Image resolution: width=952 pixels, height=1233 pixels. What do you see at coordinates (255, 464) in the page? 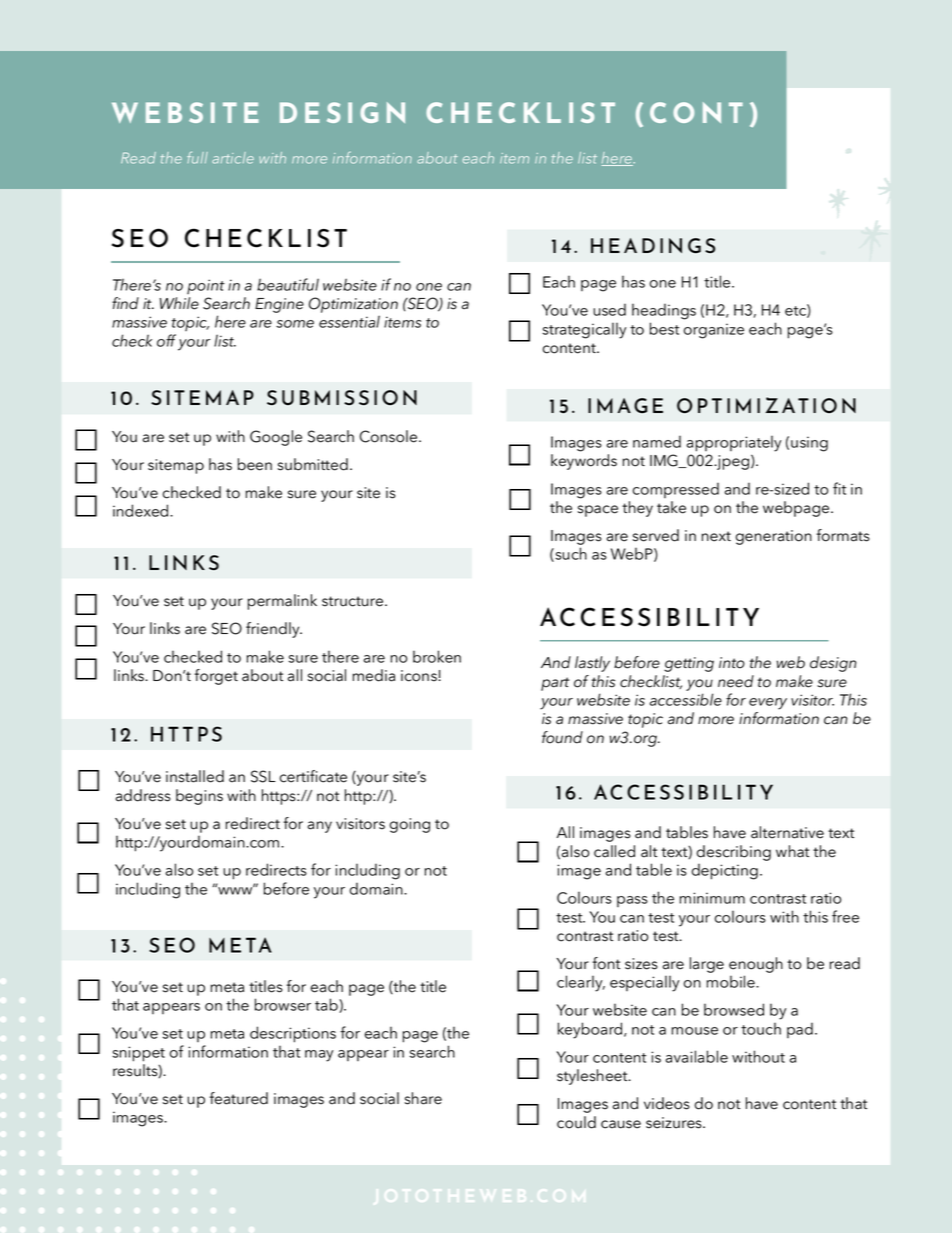
I see `been` at bounding box center [255, 464].
